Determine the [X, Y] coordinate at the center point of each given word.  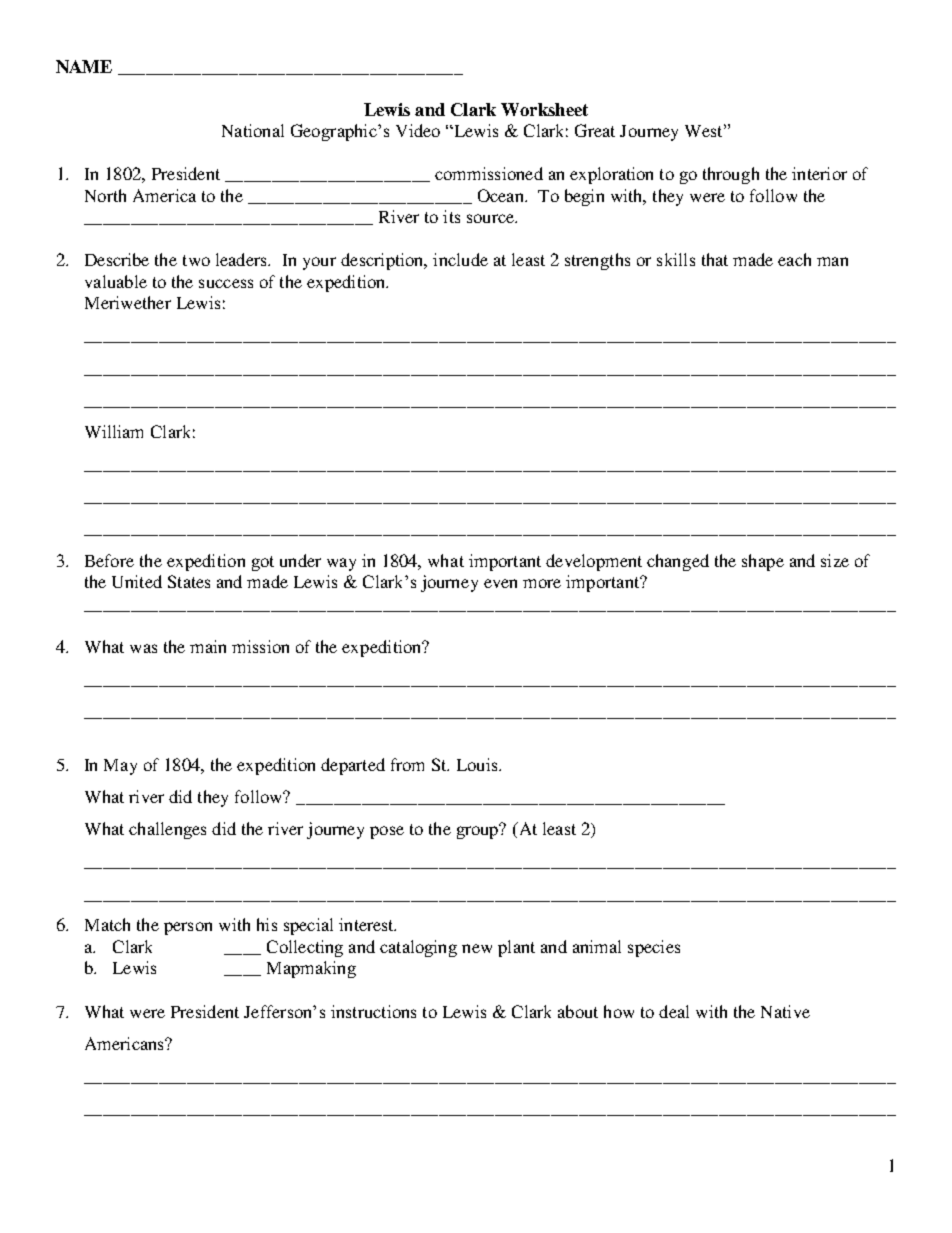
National [253, 130]
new [477, 948]
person [188, 928]
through [731, 175]
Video [418, 130]
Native [785, 1011]
